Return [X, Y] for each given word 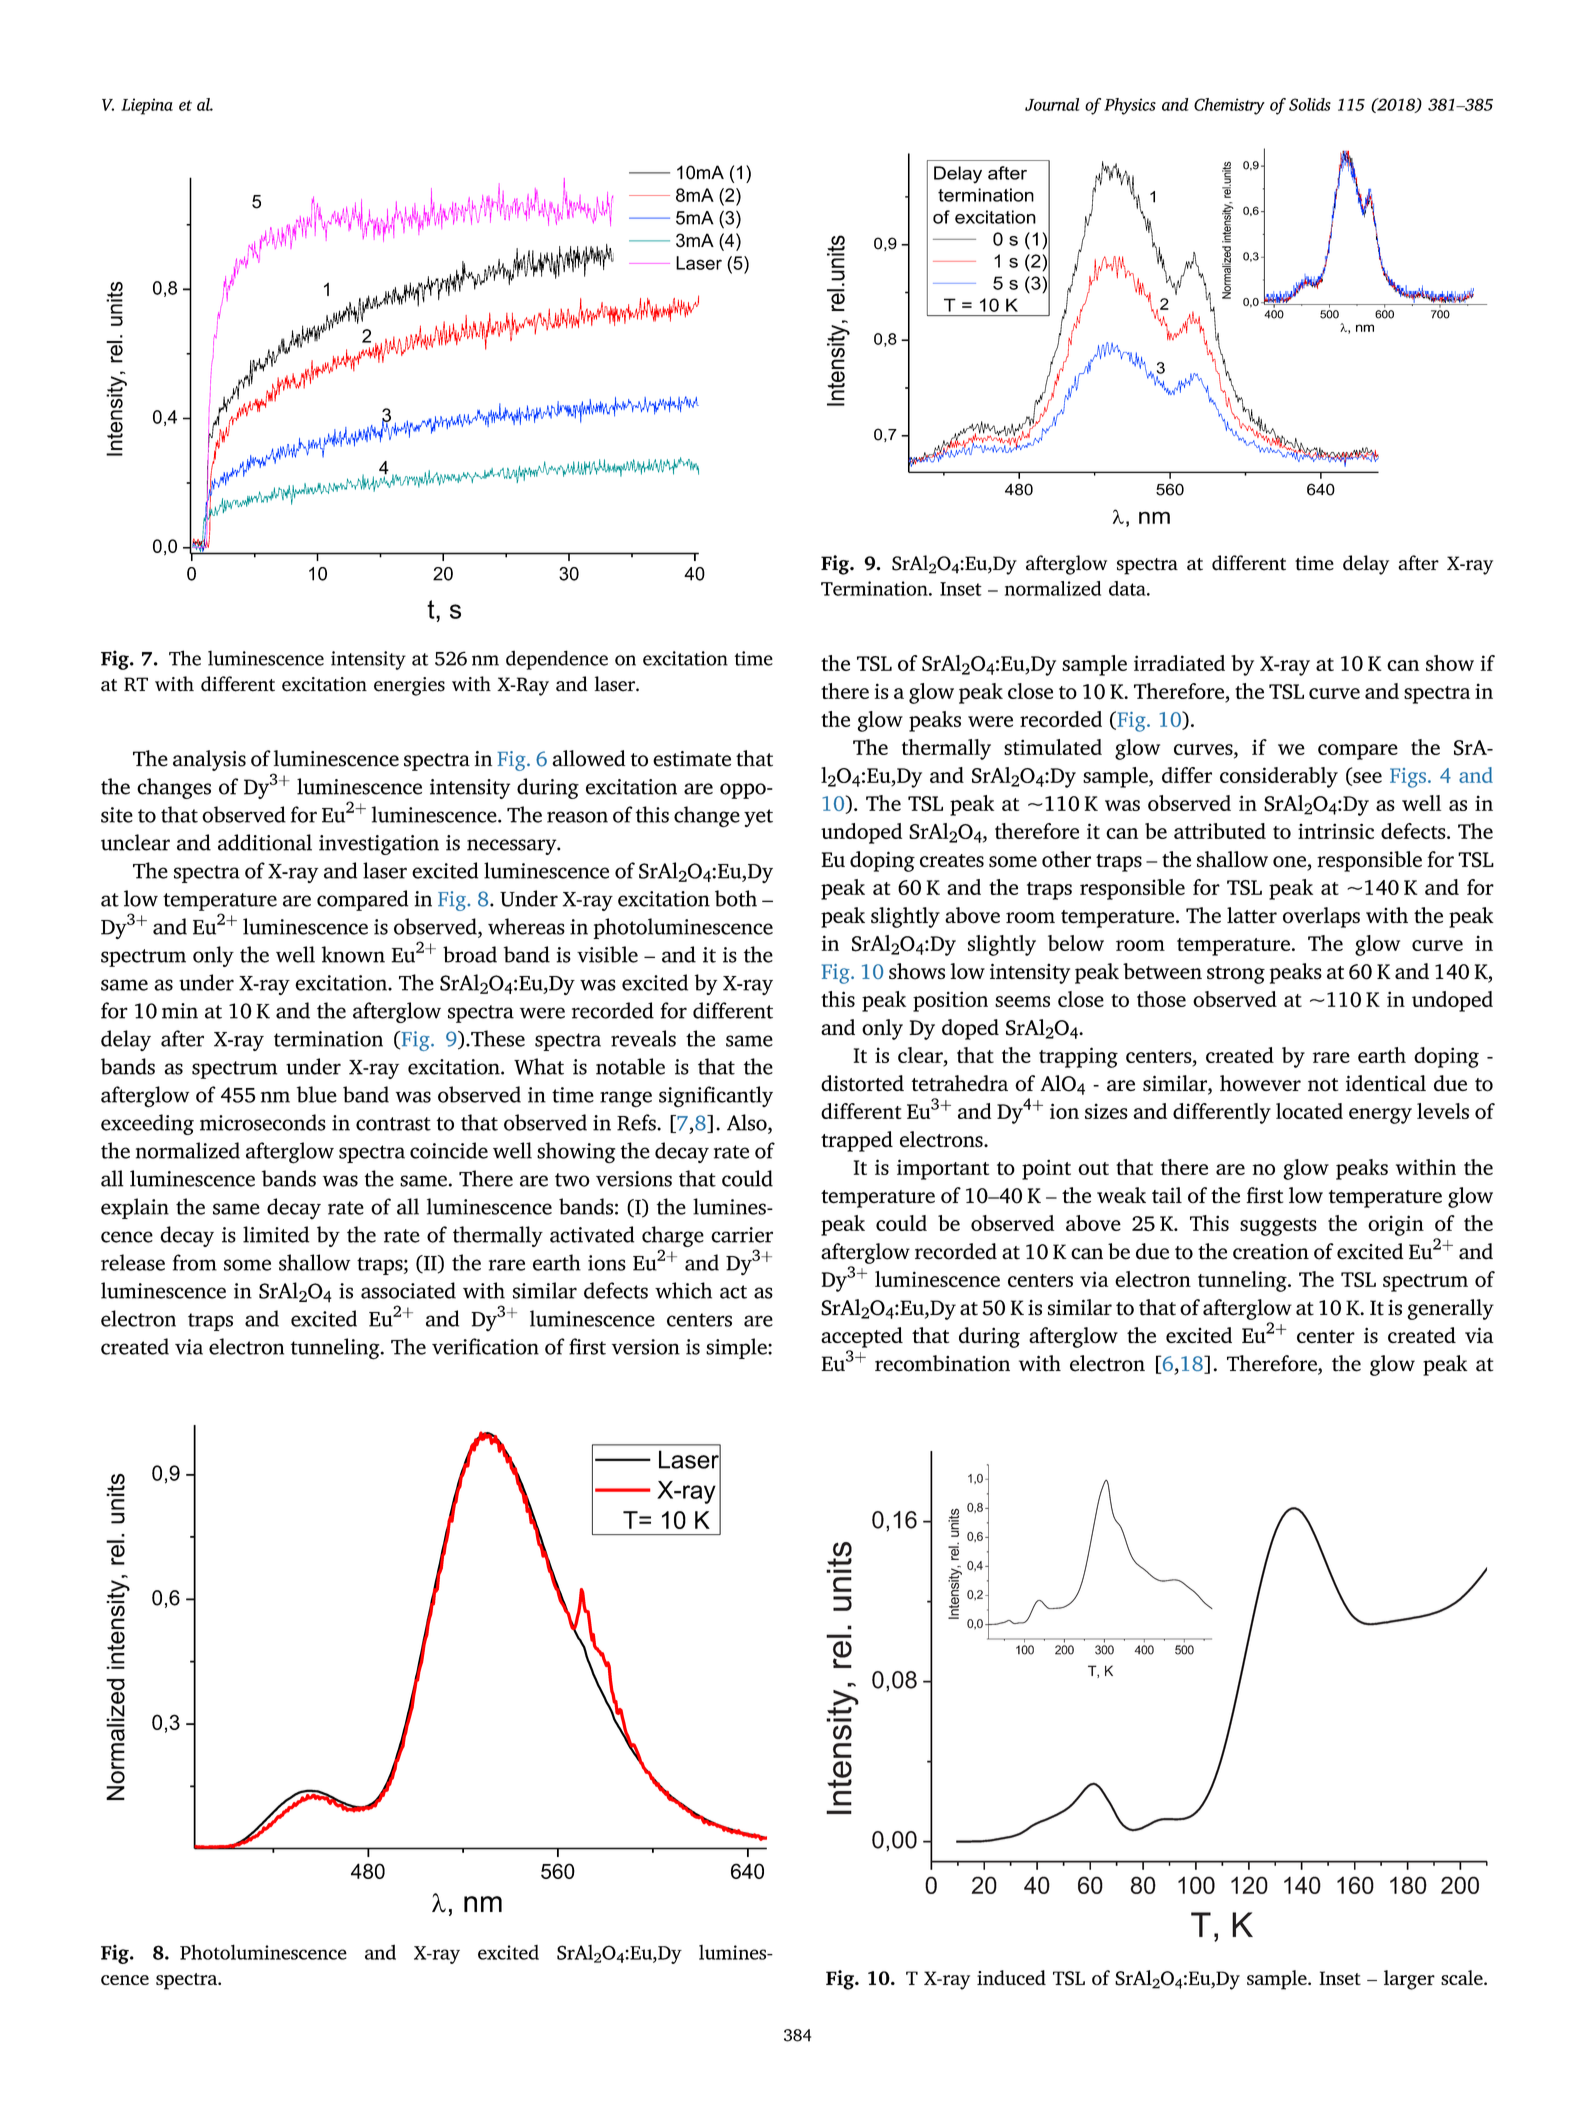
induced [1011, 1977]
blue [317, 1094]
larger [1409, 1980]
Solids [1310, 104]
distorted [862, 1083]
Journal [1052, 104]
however [1260, 1083]
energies [409, 686]
